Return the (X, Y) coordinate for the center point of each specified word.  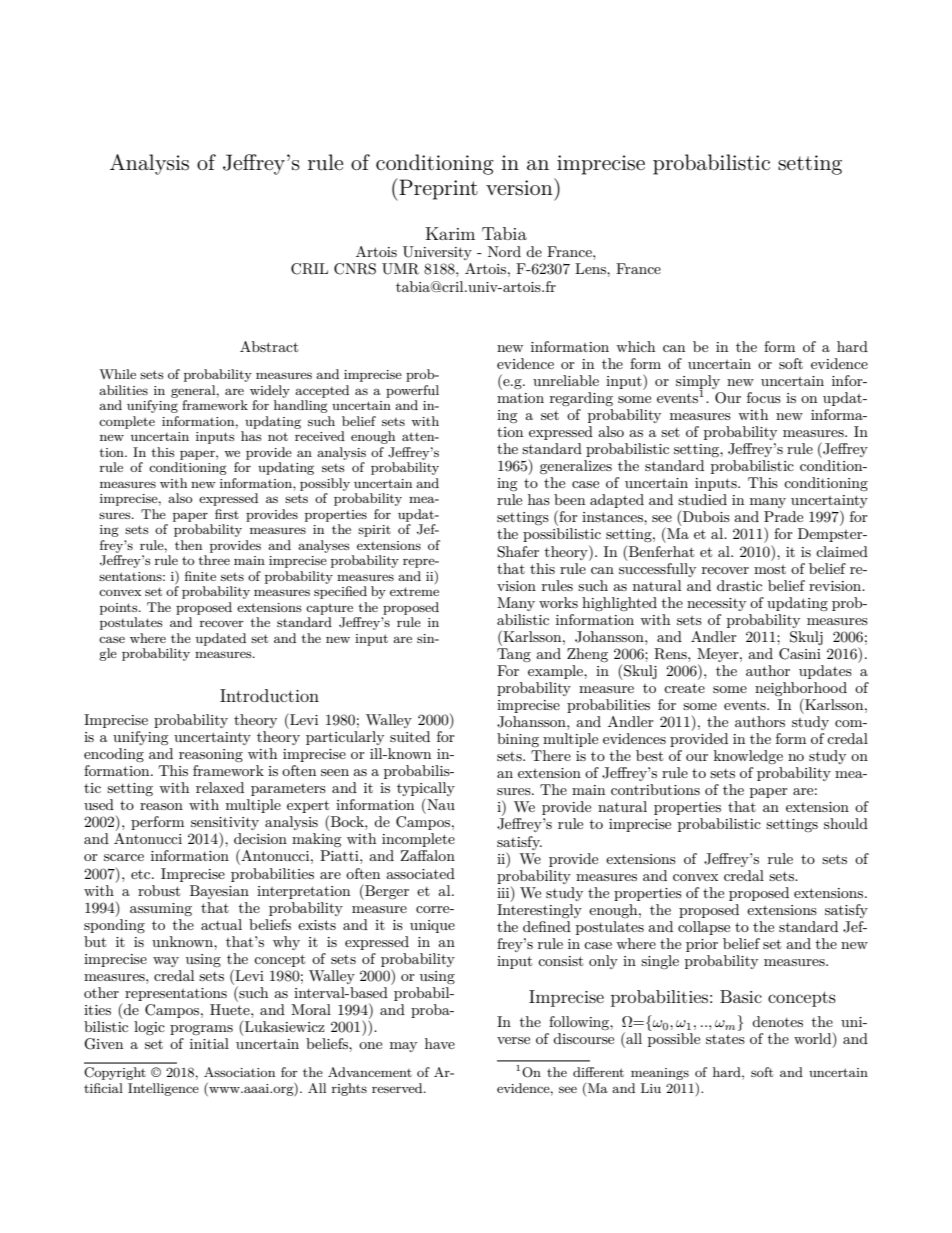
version (520, 187)
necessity (716, 604)
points (120, 609)
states (725, 1039)
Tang (514, 655)
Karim (450, 233)
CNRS (355, 269)
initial (209, 1043)
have (440, 1043)
